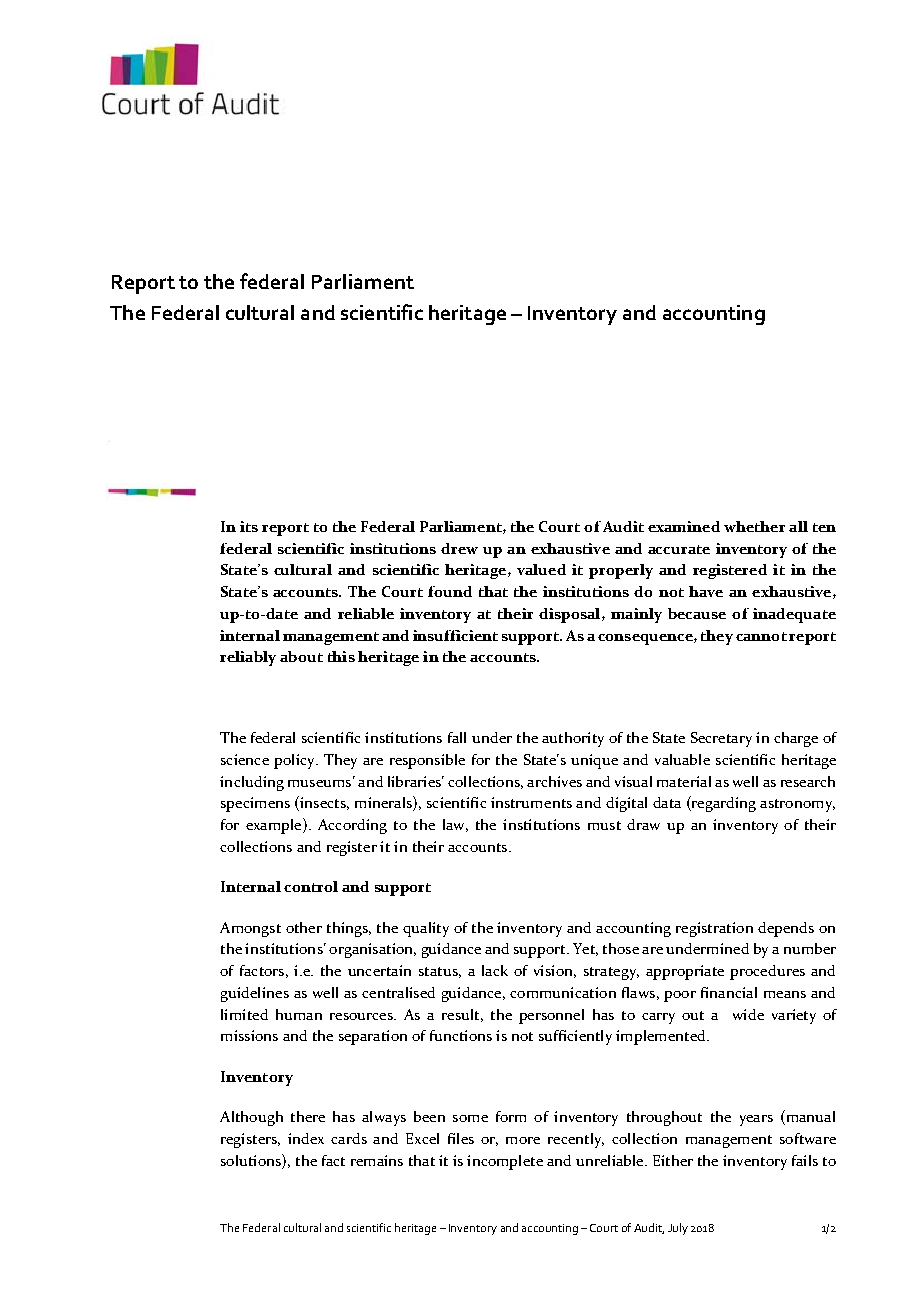  I want to click on July, so click(678, 1229).
